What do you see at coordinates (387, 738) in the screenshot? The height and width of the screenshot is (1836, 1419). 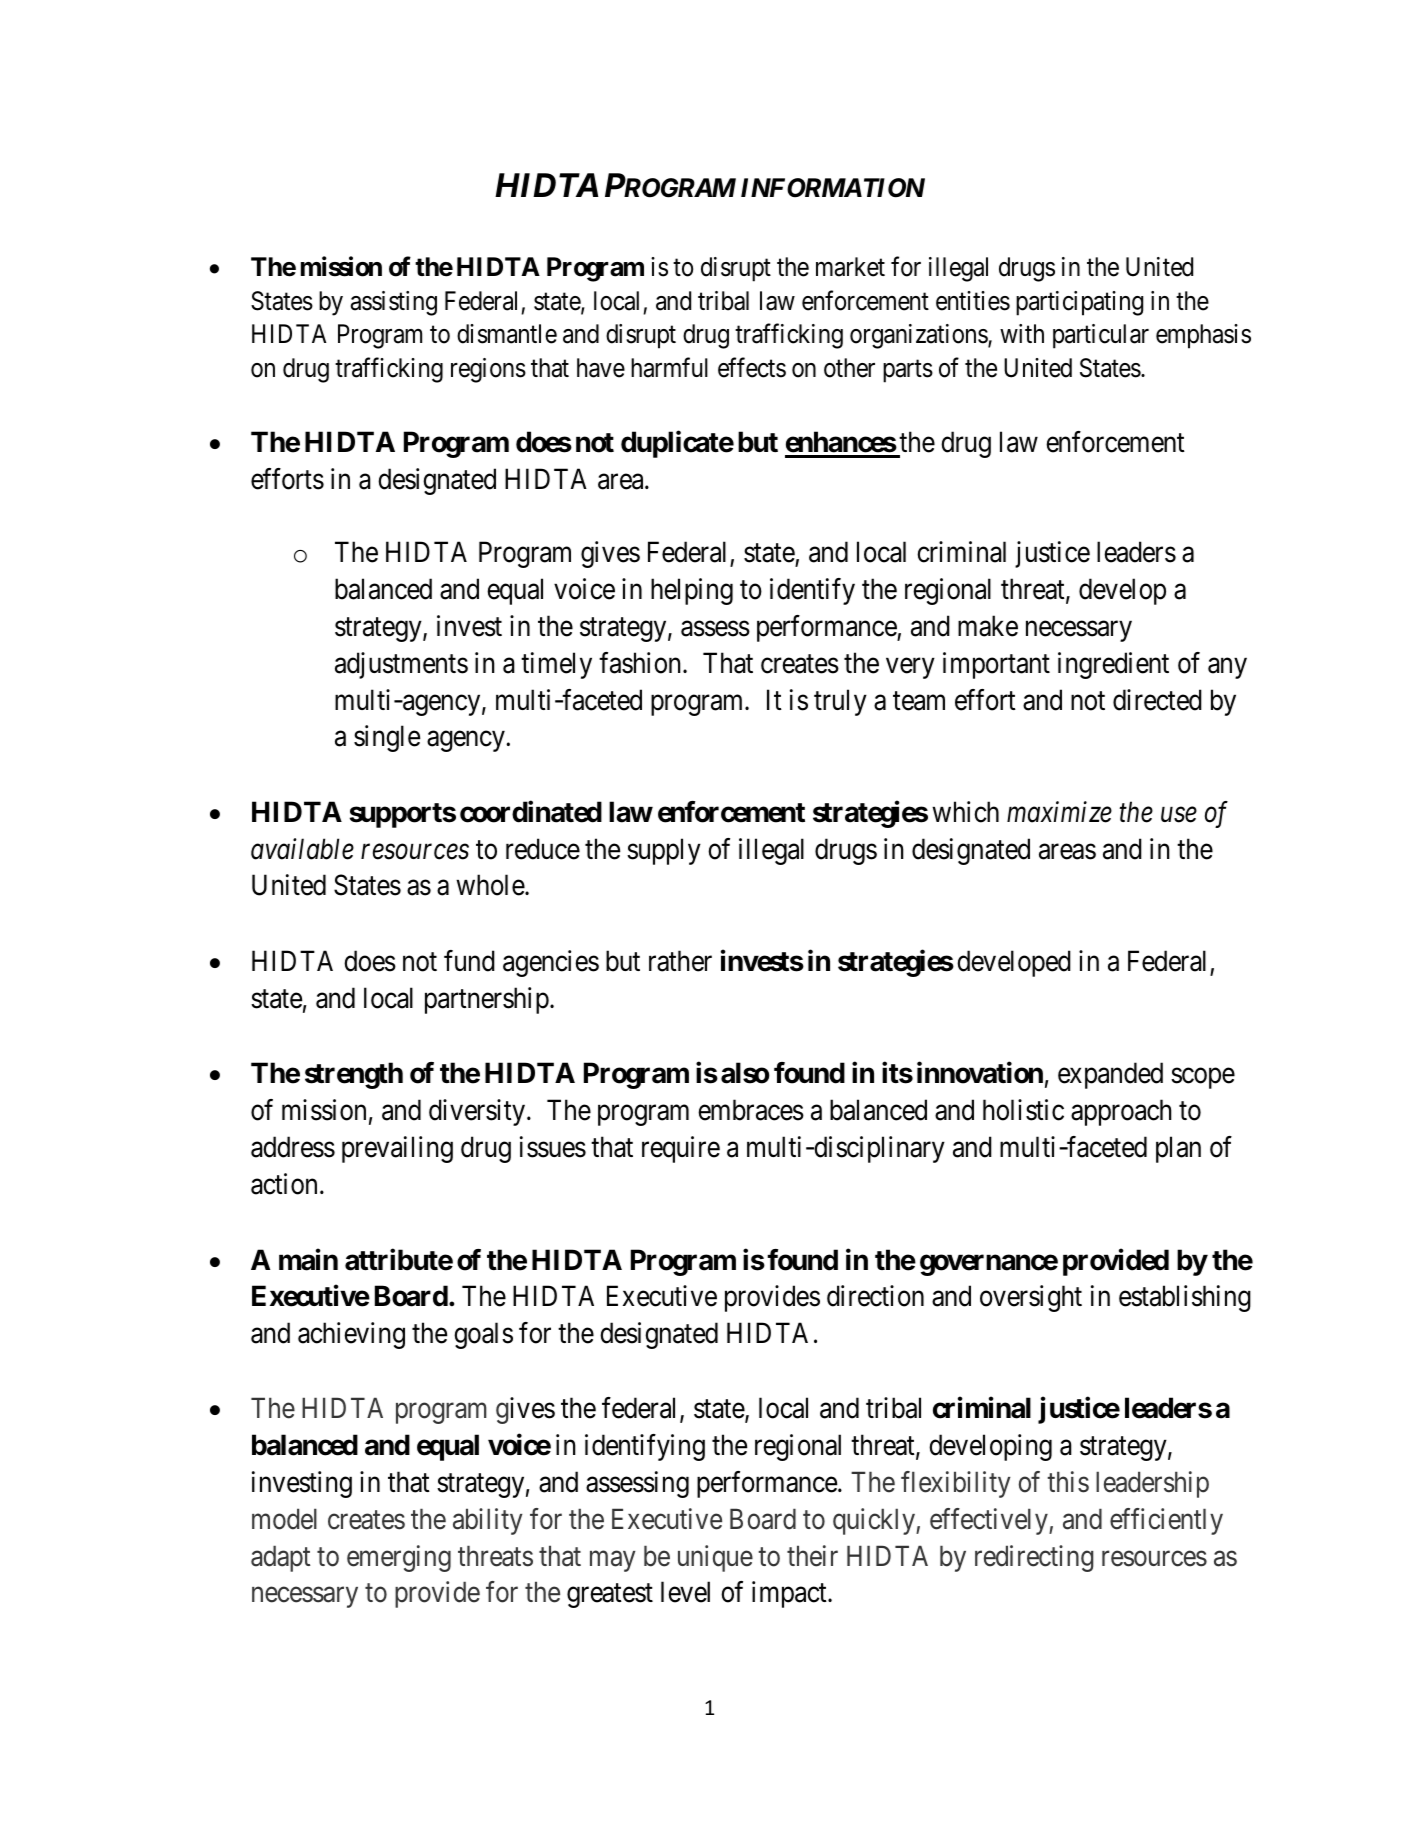 I see `single` at bounding box center [387, 738].
